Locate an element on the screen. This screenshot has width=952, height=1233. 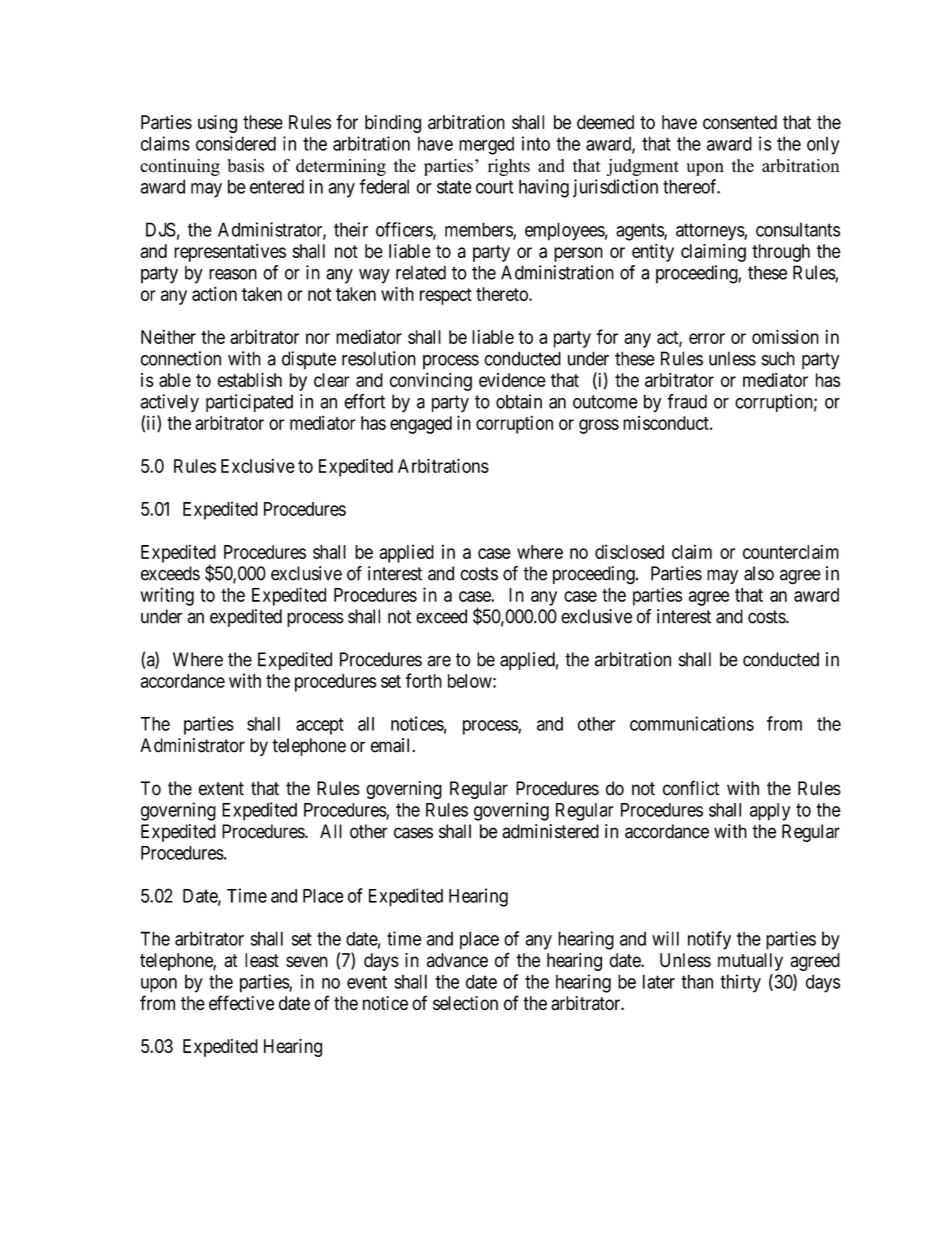
merged is located at coordinates (486, 145).
